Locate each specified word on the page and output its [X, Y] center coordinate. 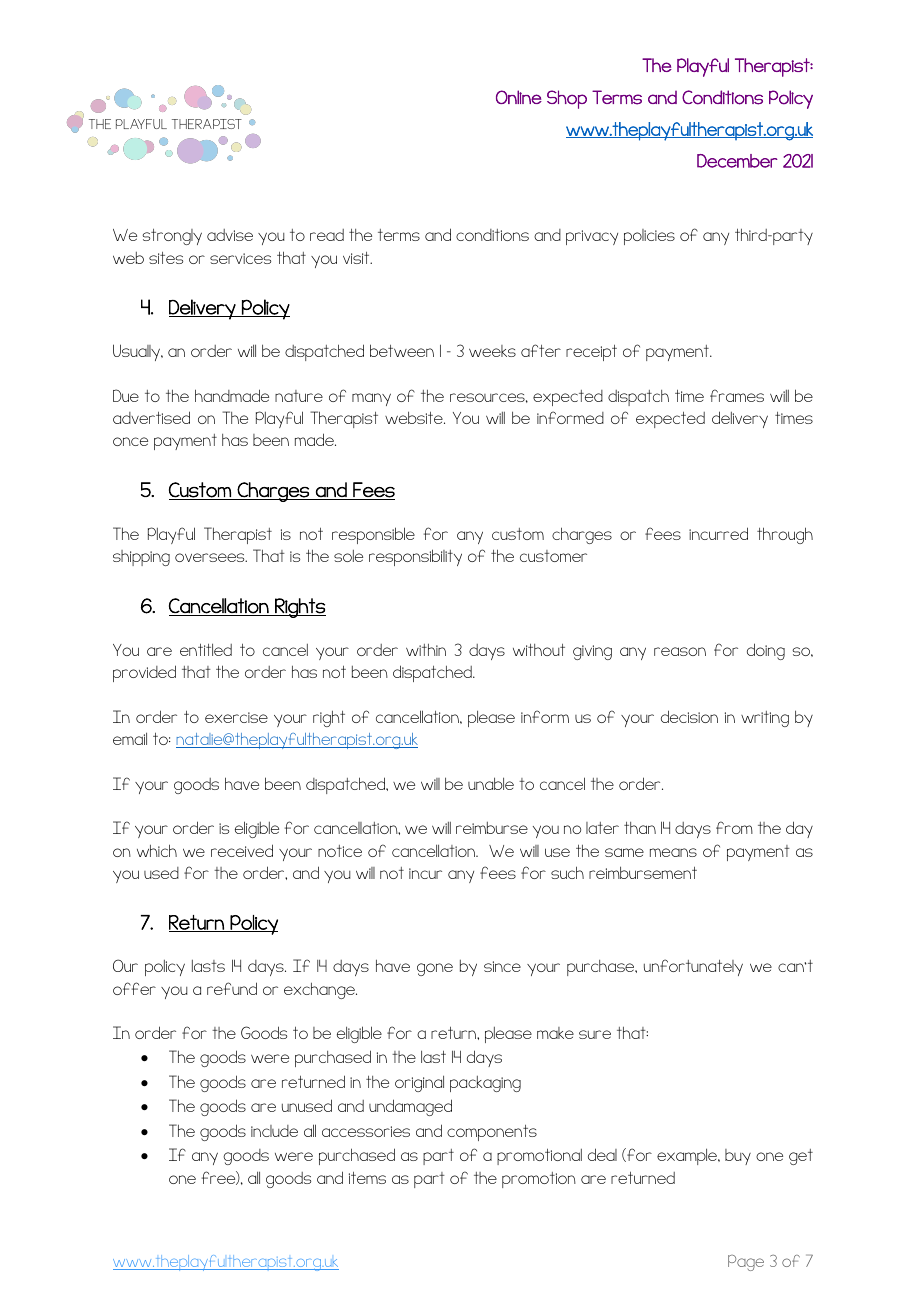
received [242, 850]
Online [519, 97]
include [274, 1131]
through [785, 535]
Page [746, 1263]
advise [230, 235]
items [367, 1177]
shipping [141, 558]
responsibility [415, 557]
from [734, 827]
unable [491, 783]
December [737, 161]
